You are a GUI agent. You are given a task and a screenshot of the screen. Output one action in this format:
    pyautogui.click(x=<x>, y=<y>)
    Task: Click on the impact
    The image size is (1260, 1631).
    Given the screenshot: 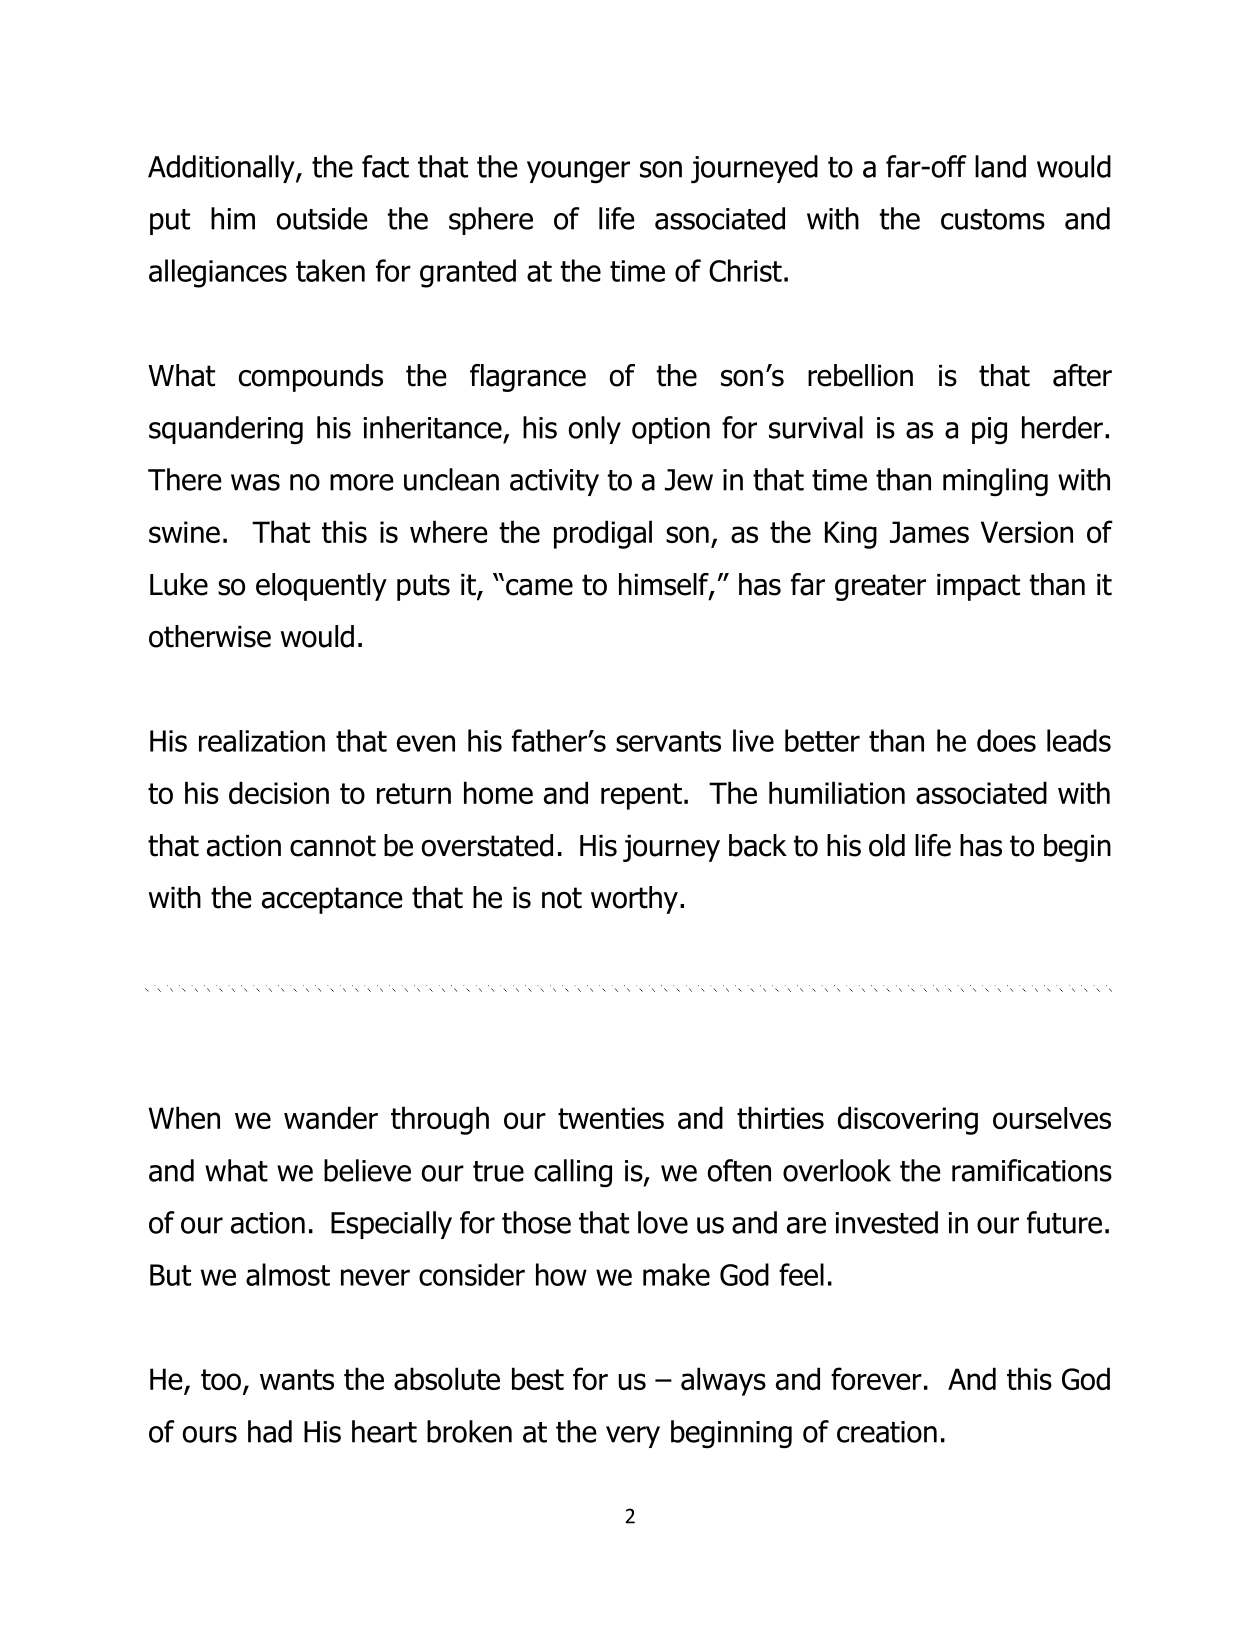 What is the action you would take?
    pyautogui.click(x=978, y=587)
